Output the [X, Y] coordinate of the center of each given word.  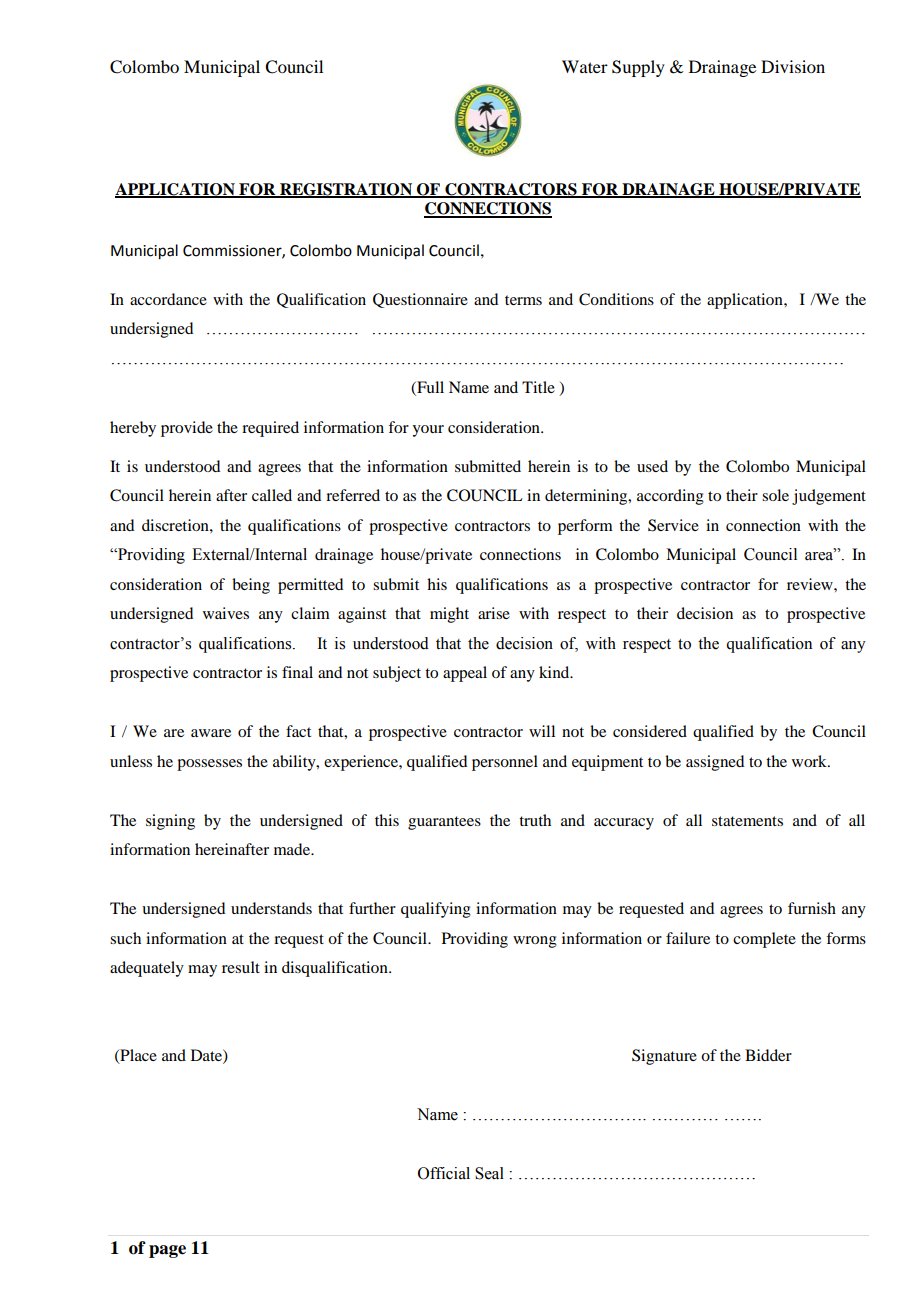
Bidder [768, 1055]
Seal [489, 1173]
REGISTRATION [346, 190]
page [167, 1251]
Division [793, 66]
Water [585, 66]
